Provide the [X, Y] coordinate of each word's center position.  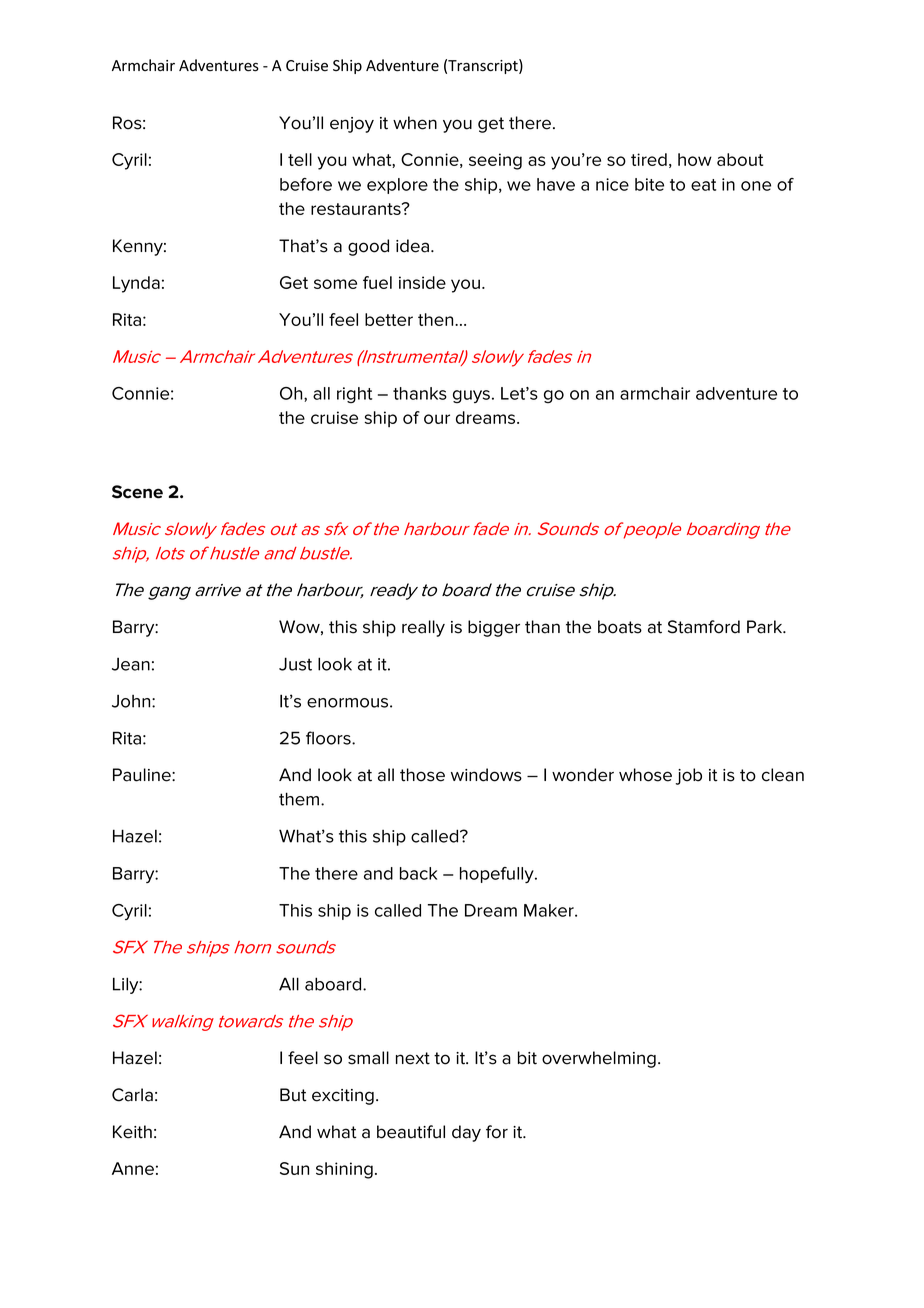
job [689, 776]
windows [486, 775]
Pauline [143, 775]
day [466, 1133]
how [695, 159]
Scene [137, 492]
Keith [132, 1132]
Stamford [704, 627]
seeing [495, 161]
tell [300, 159]
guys [471, 396]
